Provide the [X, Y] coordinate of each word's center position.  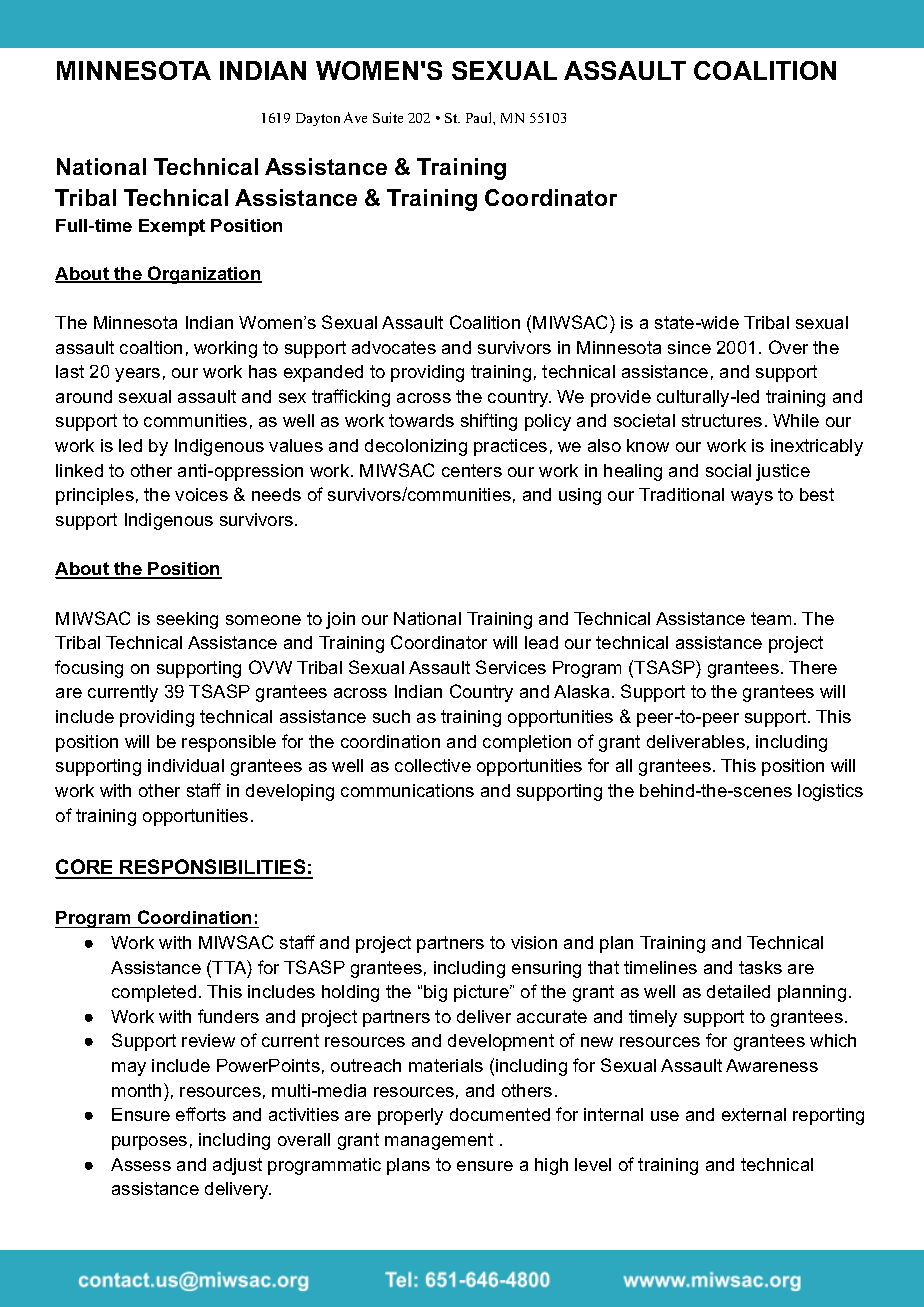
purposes [149, 1143]
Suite [388, 117]
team [771, 618]
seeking [187, 620]
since [689, 347]
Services [511, 667]
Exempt [172, 227]
